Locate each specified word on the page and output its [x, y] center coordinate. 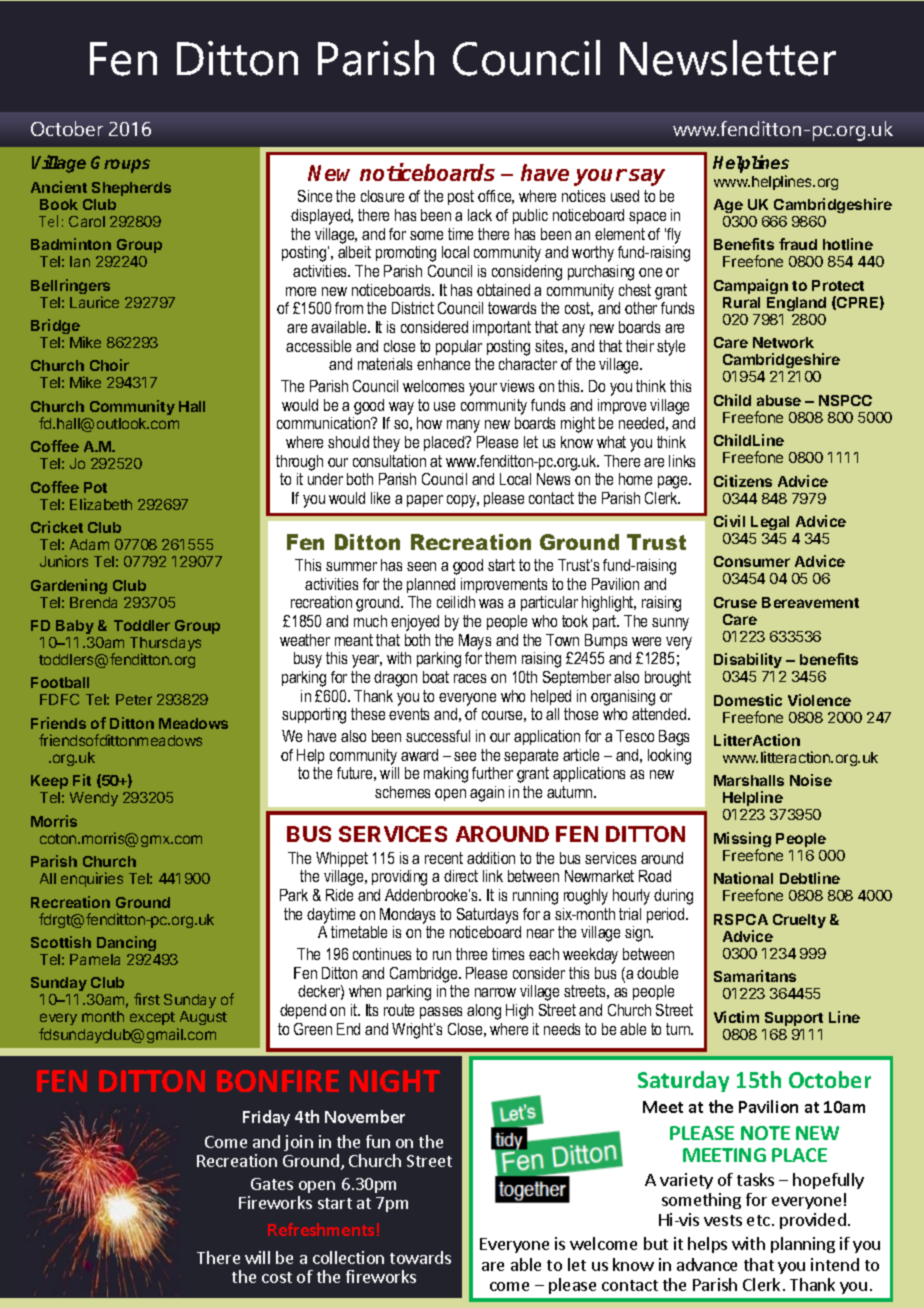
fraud [798, 244]
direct [461, 876]
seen [421, 566]
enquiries [92, 879]
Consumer [752, 561]
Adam [89, 544]
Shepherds [131, 189]
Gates [272, 1184]
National [743, 878]
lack [480, 215]
